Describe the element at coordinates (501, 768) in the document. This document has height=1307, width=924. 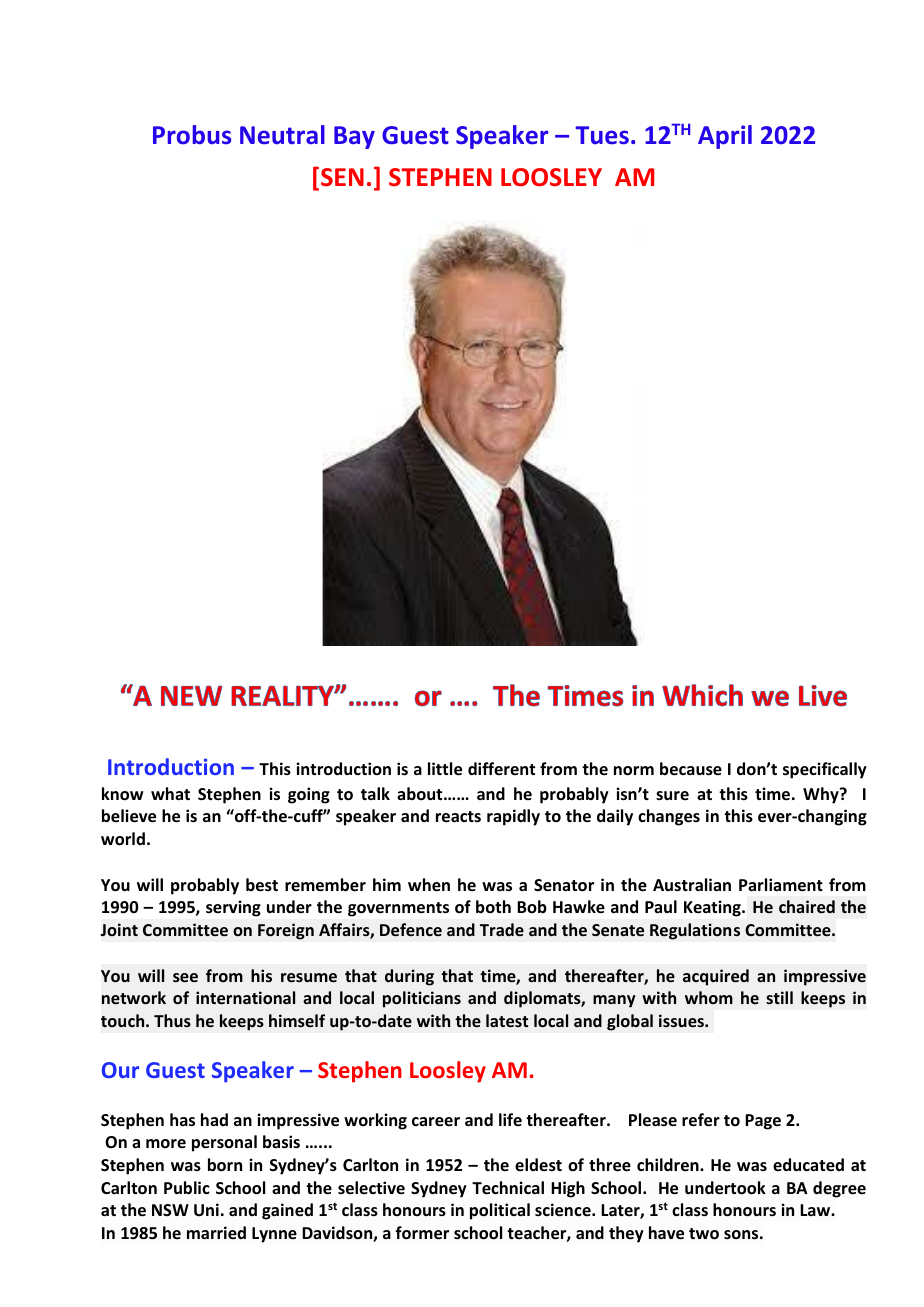
I see `different` at that location.
